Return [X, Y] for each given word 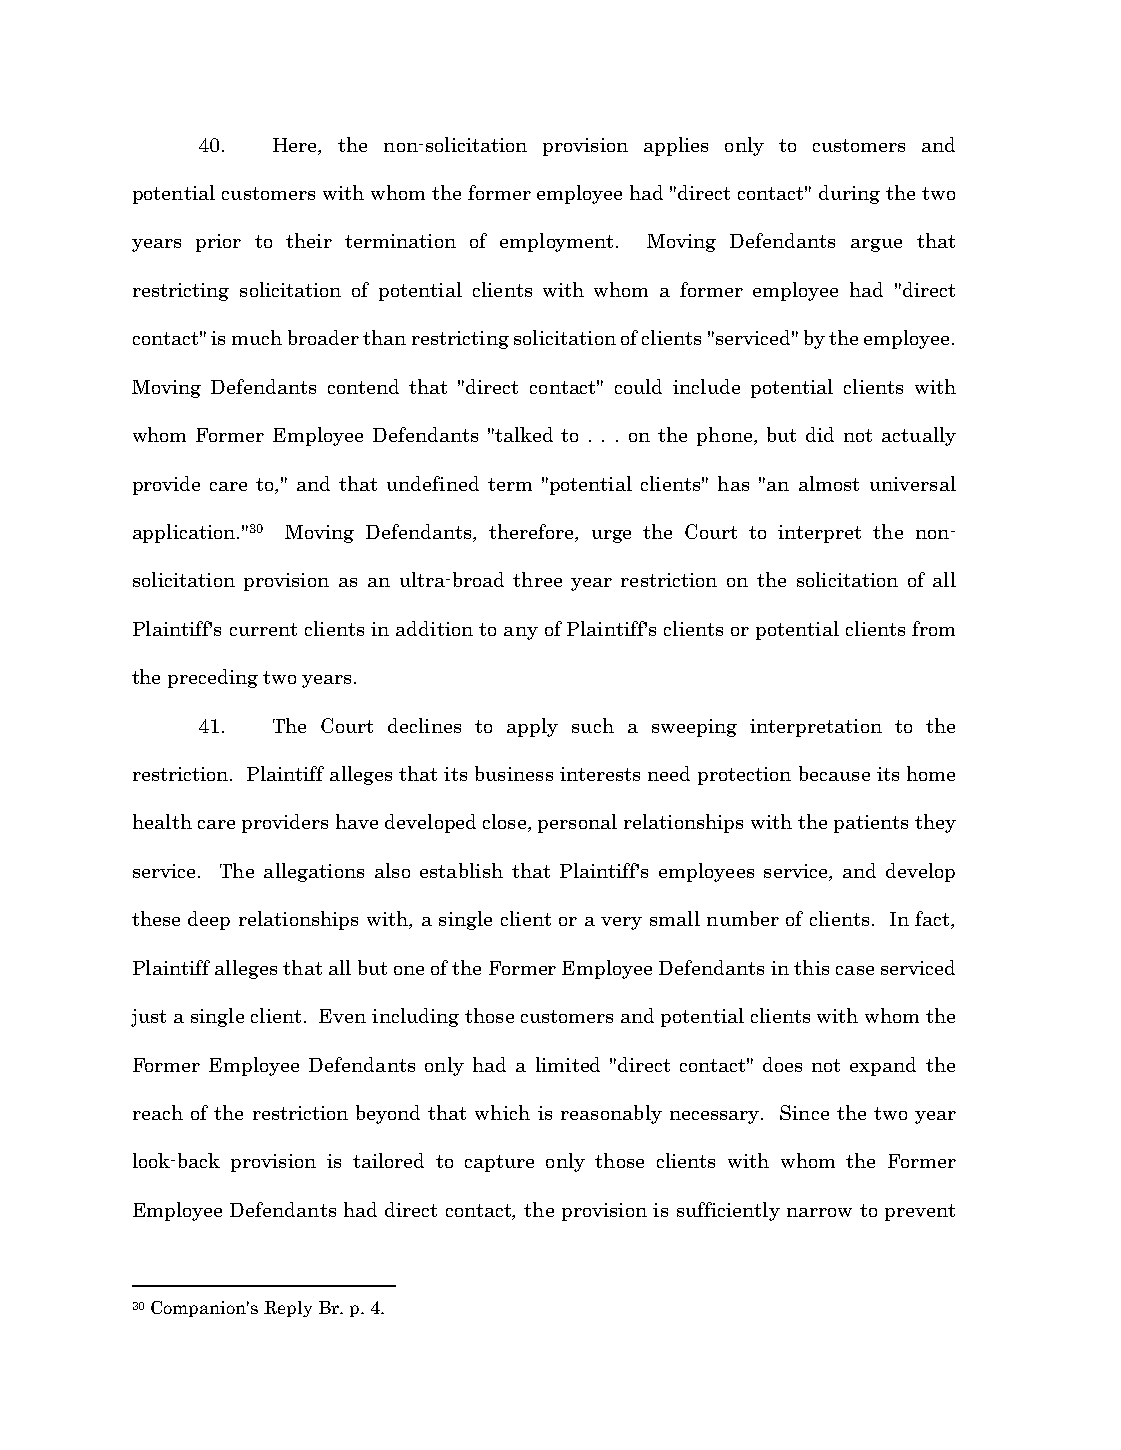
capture [499, 1163]
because [834, 773]
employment [558, 242]
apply [532, 727]
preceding [213, 678]
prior [218, 243]
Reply [288, 1309]
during [849, 194]
